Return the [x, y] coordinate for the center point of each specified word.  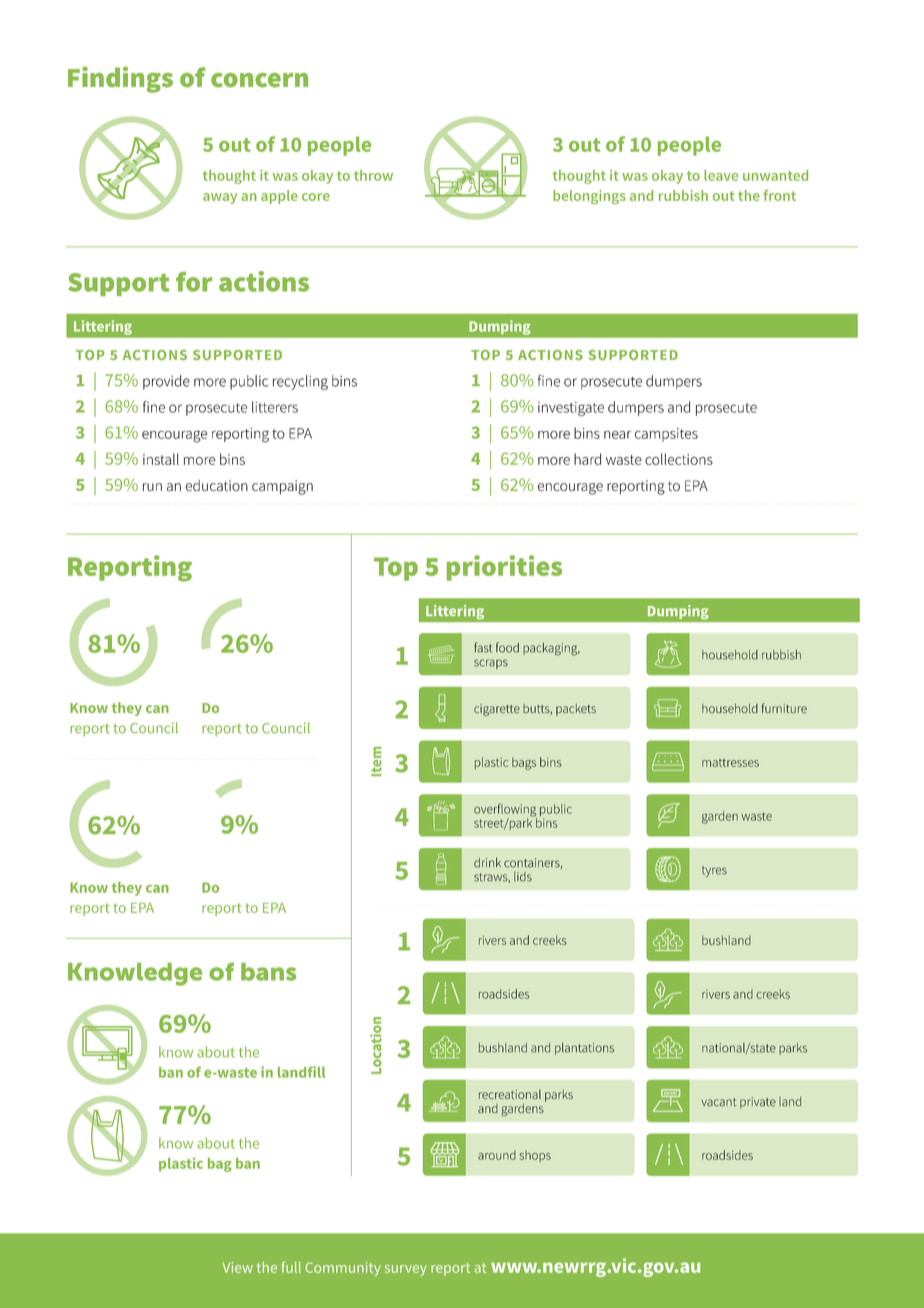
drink [487, 863]
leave [721, 175]
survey [406, 1270]
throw [373, 175]
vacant [718, 1102]
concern [259, 80]
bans [268, 972]
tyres [714, 871]
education [216, 485]
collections [679, 459]
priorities [504, 568]
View [238, 1267]
